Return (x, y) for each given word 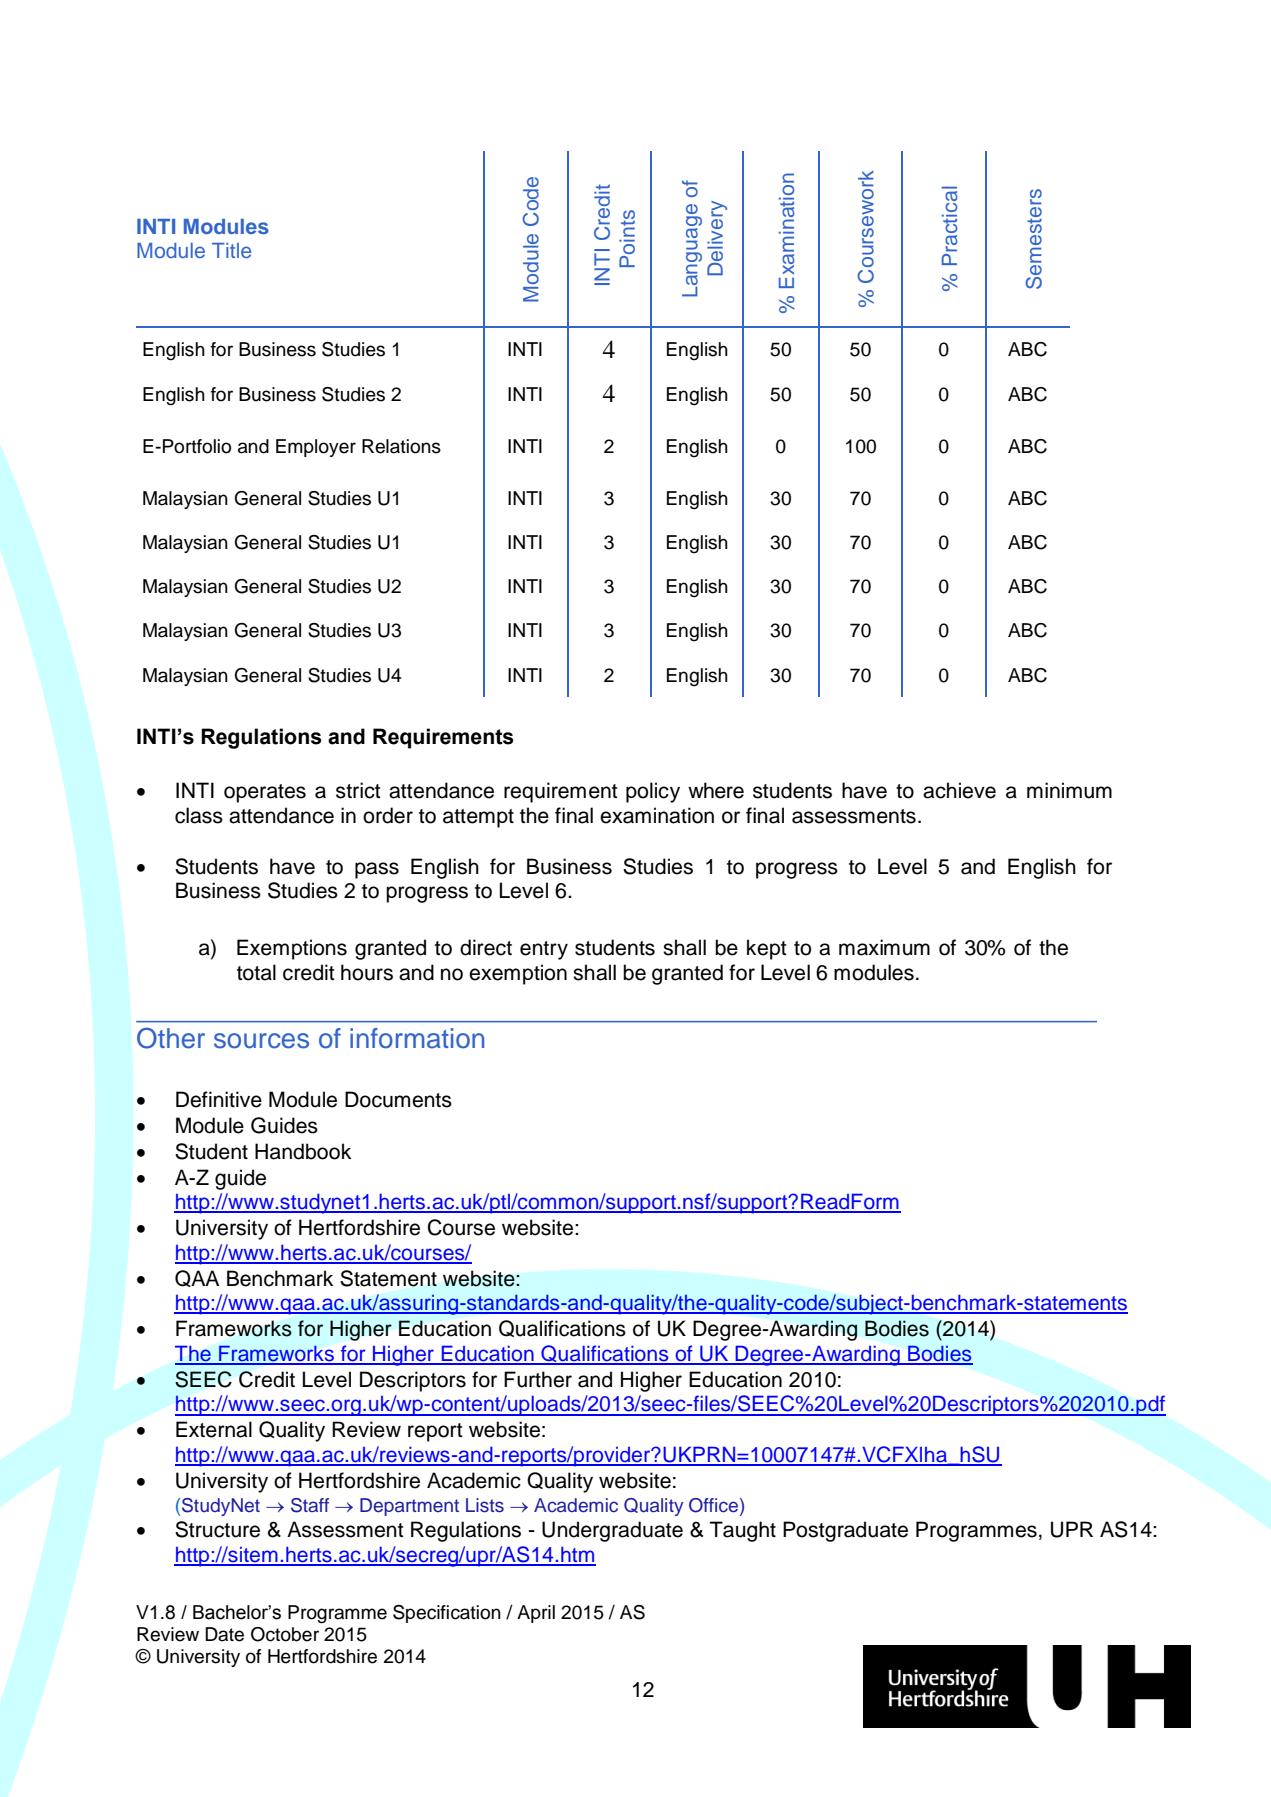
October (285, 1634)
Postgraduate (845, 1531)
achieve (959, 790)
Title (231, 250)
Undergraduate (612, 1531)
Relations (401, 446)
